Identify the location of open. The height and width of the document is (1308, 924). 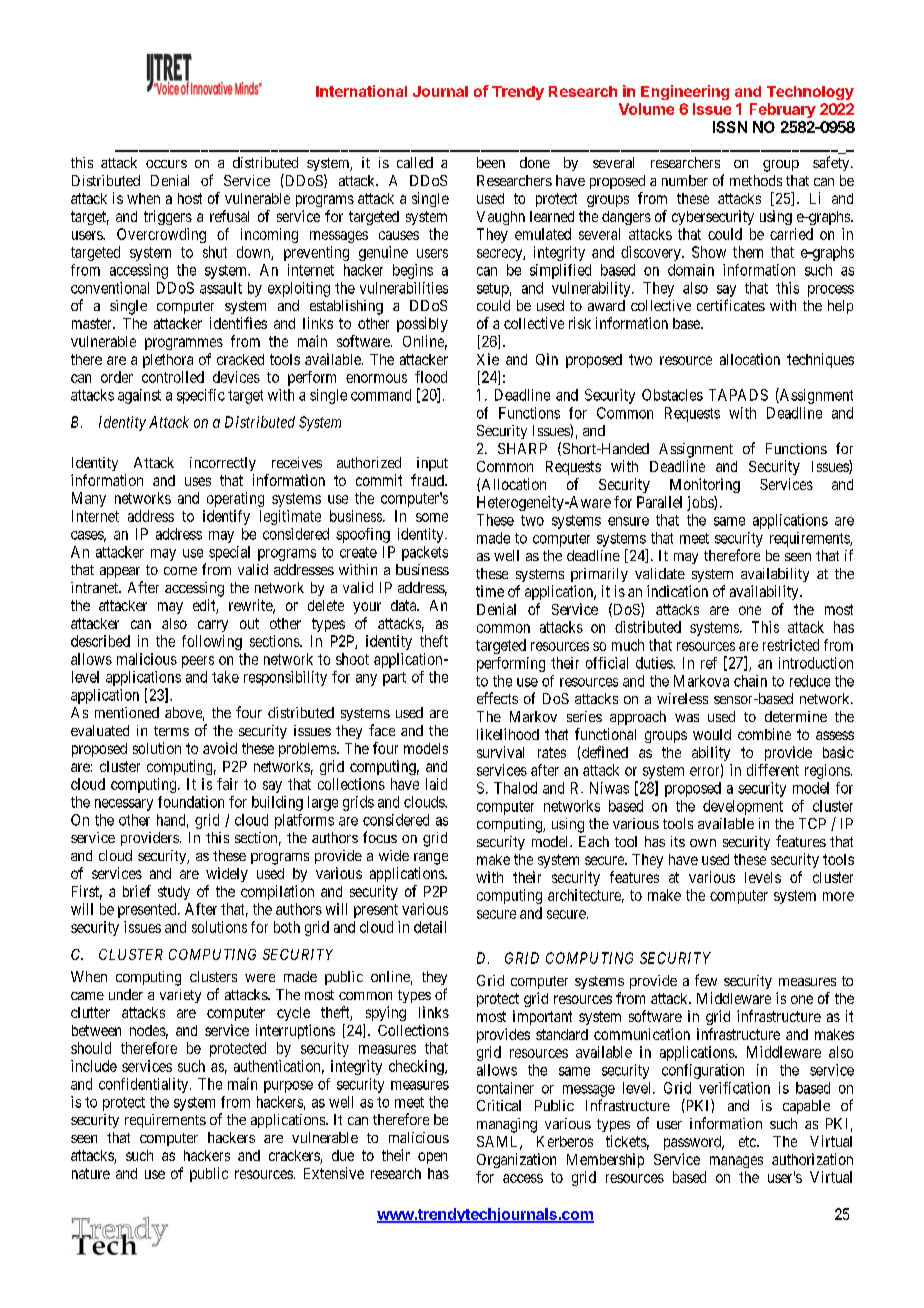
(432, 1158).
